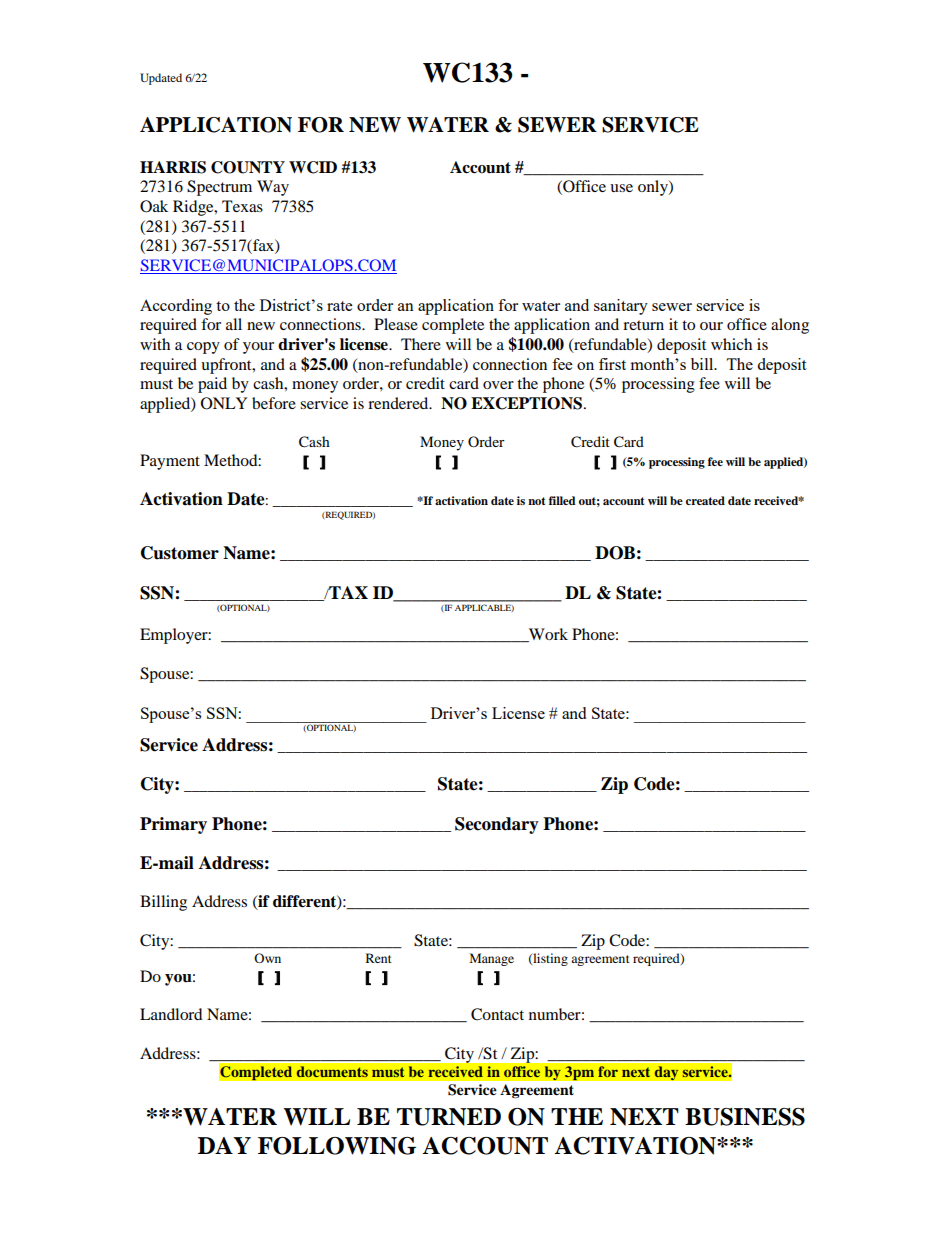 Image resolution: width=952 pixels, height=1233 pixels. Describe the element at coordinates (621, 307) in the screenshot. I see `sanitary` at that location.
